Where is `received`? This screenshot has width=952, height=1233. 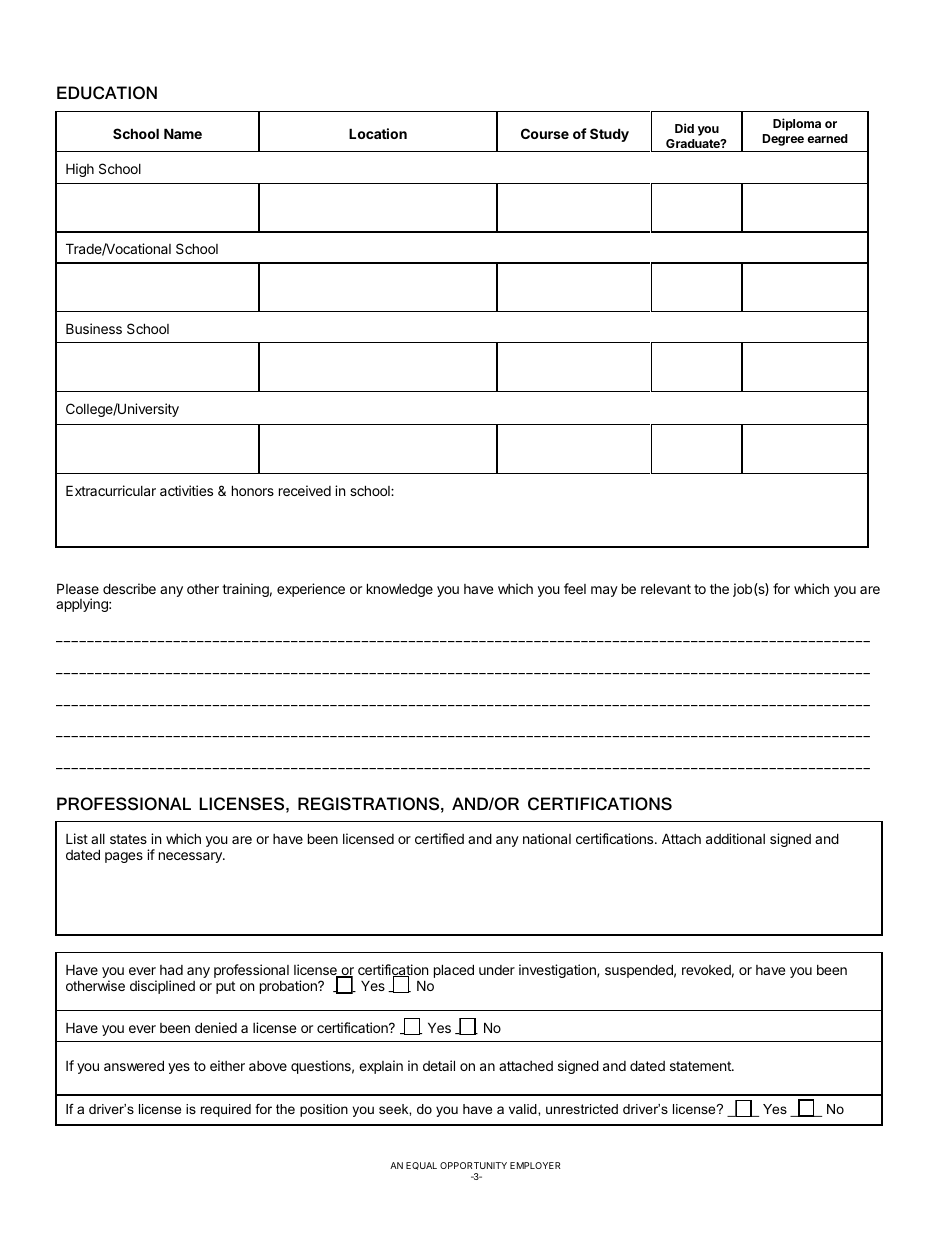 received is located at coordinates (305, 490).
